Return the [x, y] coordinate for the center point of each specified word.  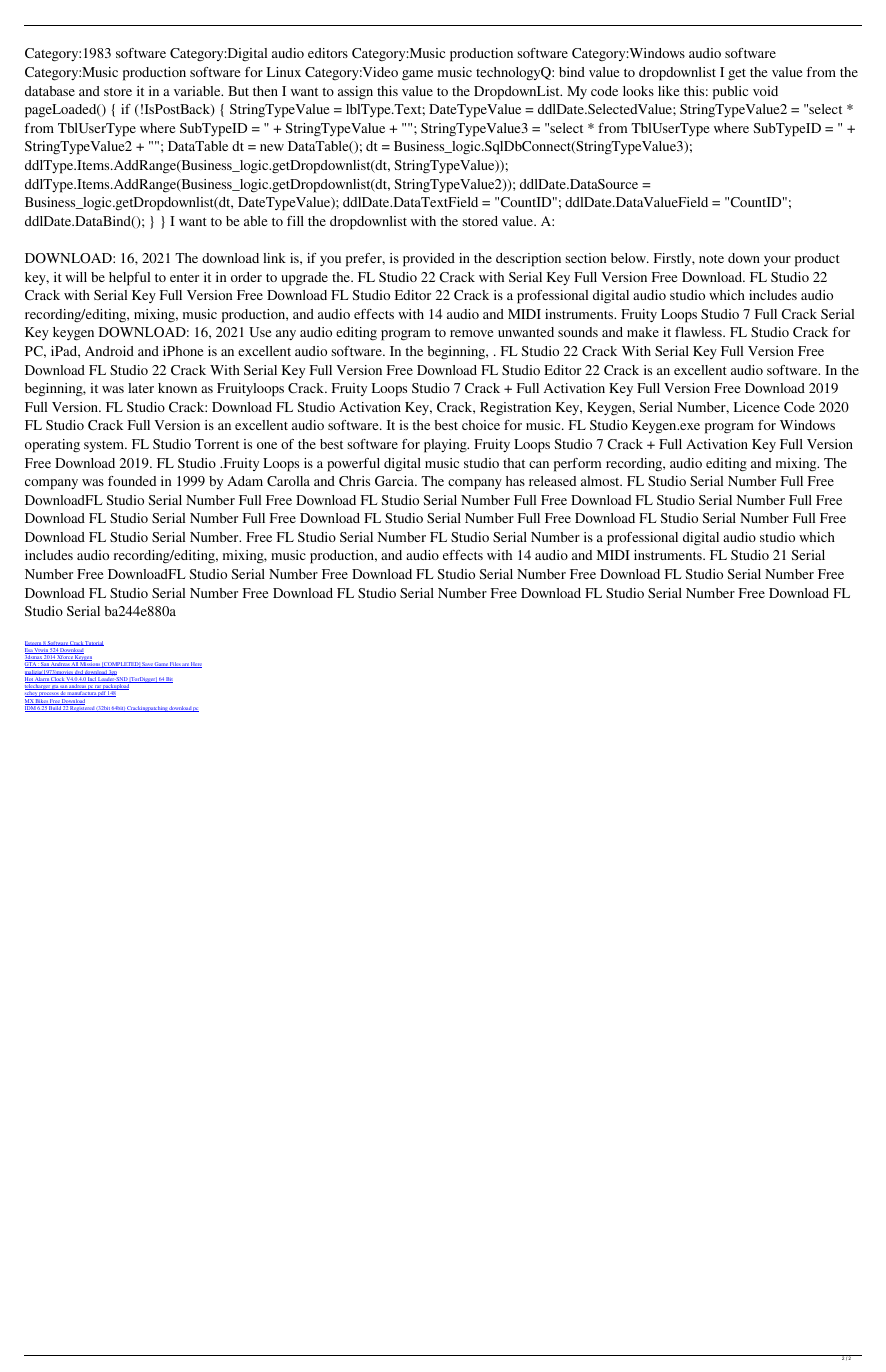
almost [601, 481]
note [711, 258]
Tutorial [94, 643]
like [668, 91]
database [50, 91]
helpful [129, 279]
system [105, 446]
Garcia [396, 481]
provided [429, 260]
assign [355, 93]
